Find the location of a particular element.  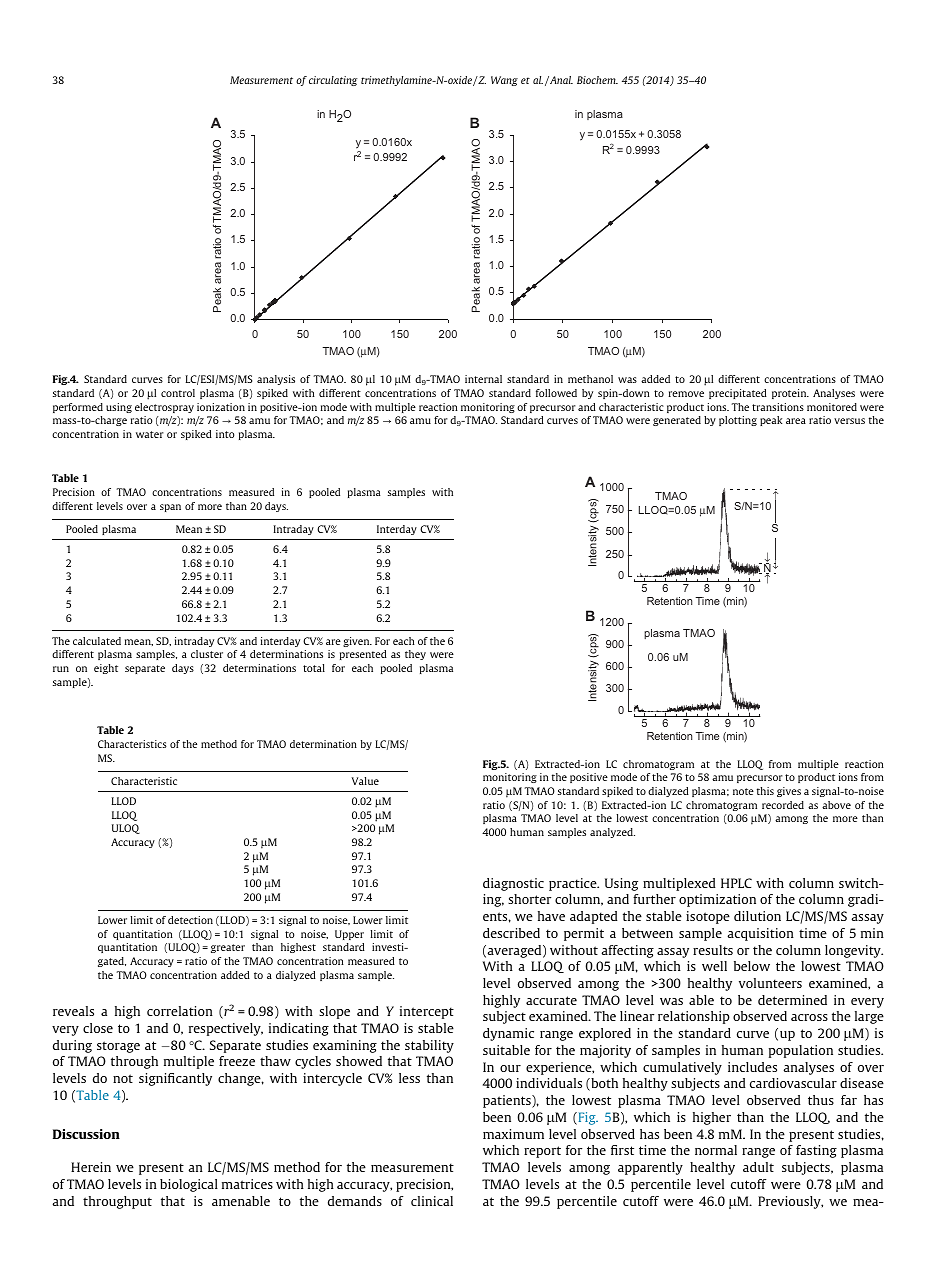

recorded is located at coordinates (783, 805).
